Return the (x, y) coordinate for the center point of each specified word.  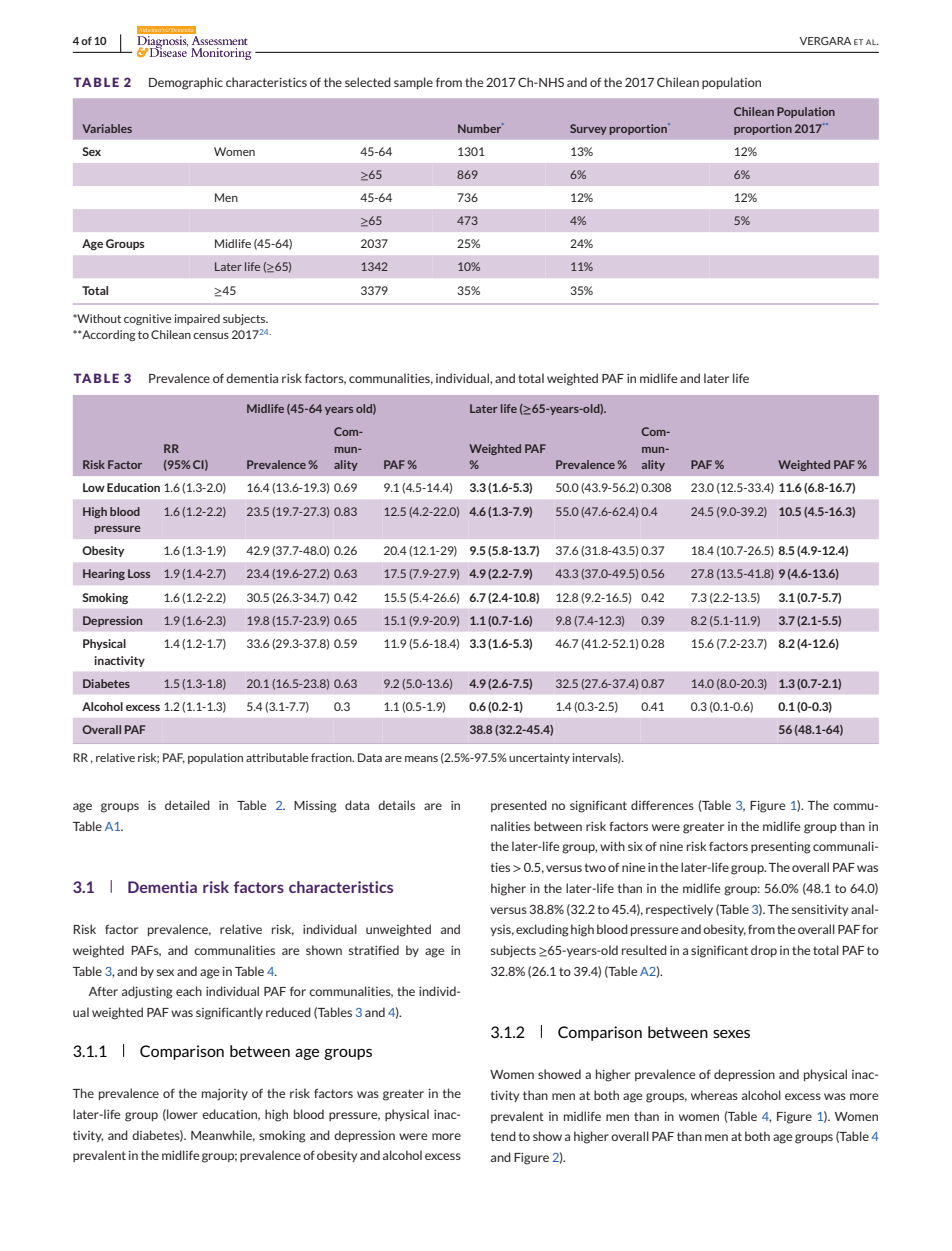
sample (413, 83)
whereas (714, 1095)
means (421, 759)
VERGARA (825, 41)
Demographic (186, 83)
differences (662, 805)
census (211, 336)
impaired (197, 319)
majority (225, 1095)
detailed (187, 805)
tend (503, 1136)
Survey (588, 129)
